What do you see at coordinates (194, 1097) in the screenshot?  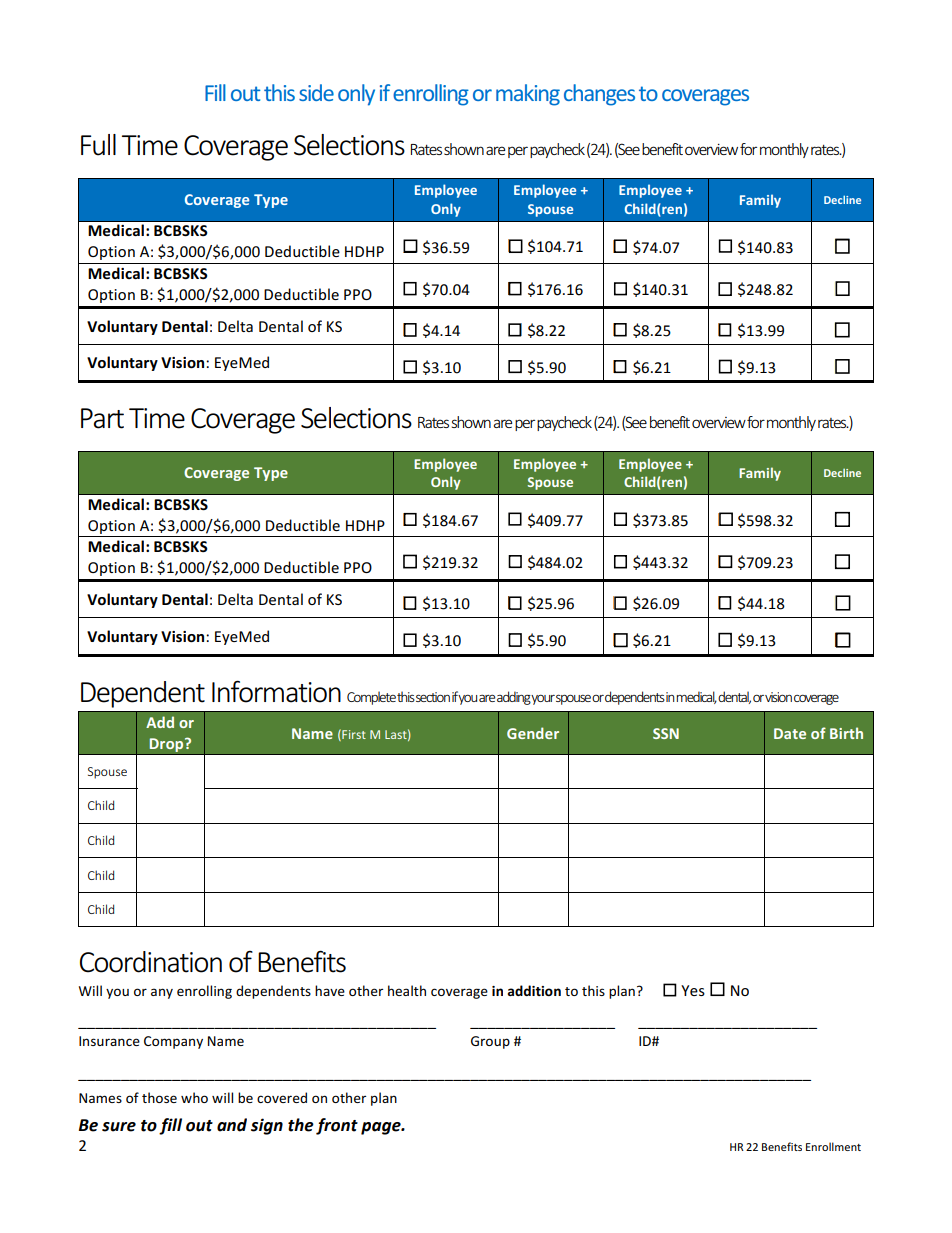 I see `who` at bounding box center [194, 1097].
